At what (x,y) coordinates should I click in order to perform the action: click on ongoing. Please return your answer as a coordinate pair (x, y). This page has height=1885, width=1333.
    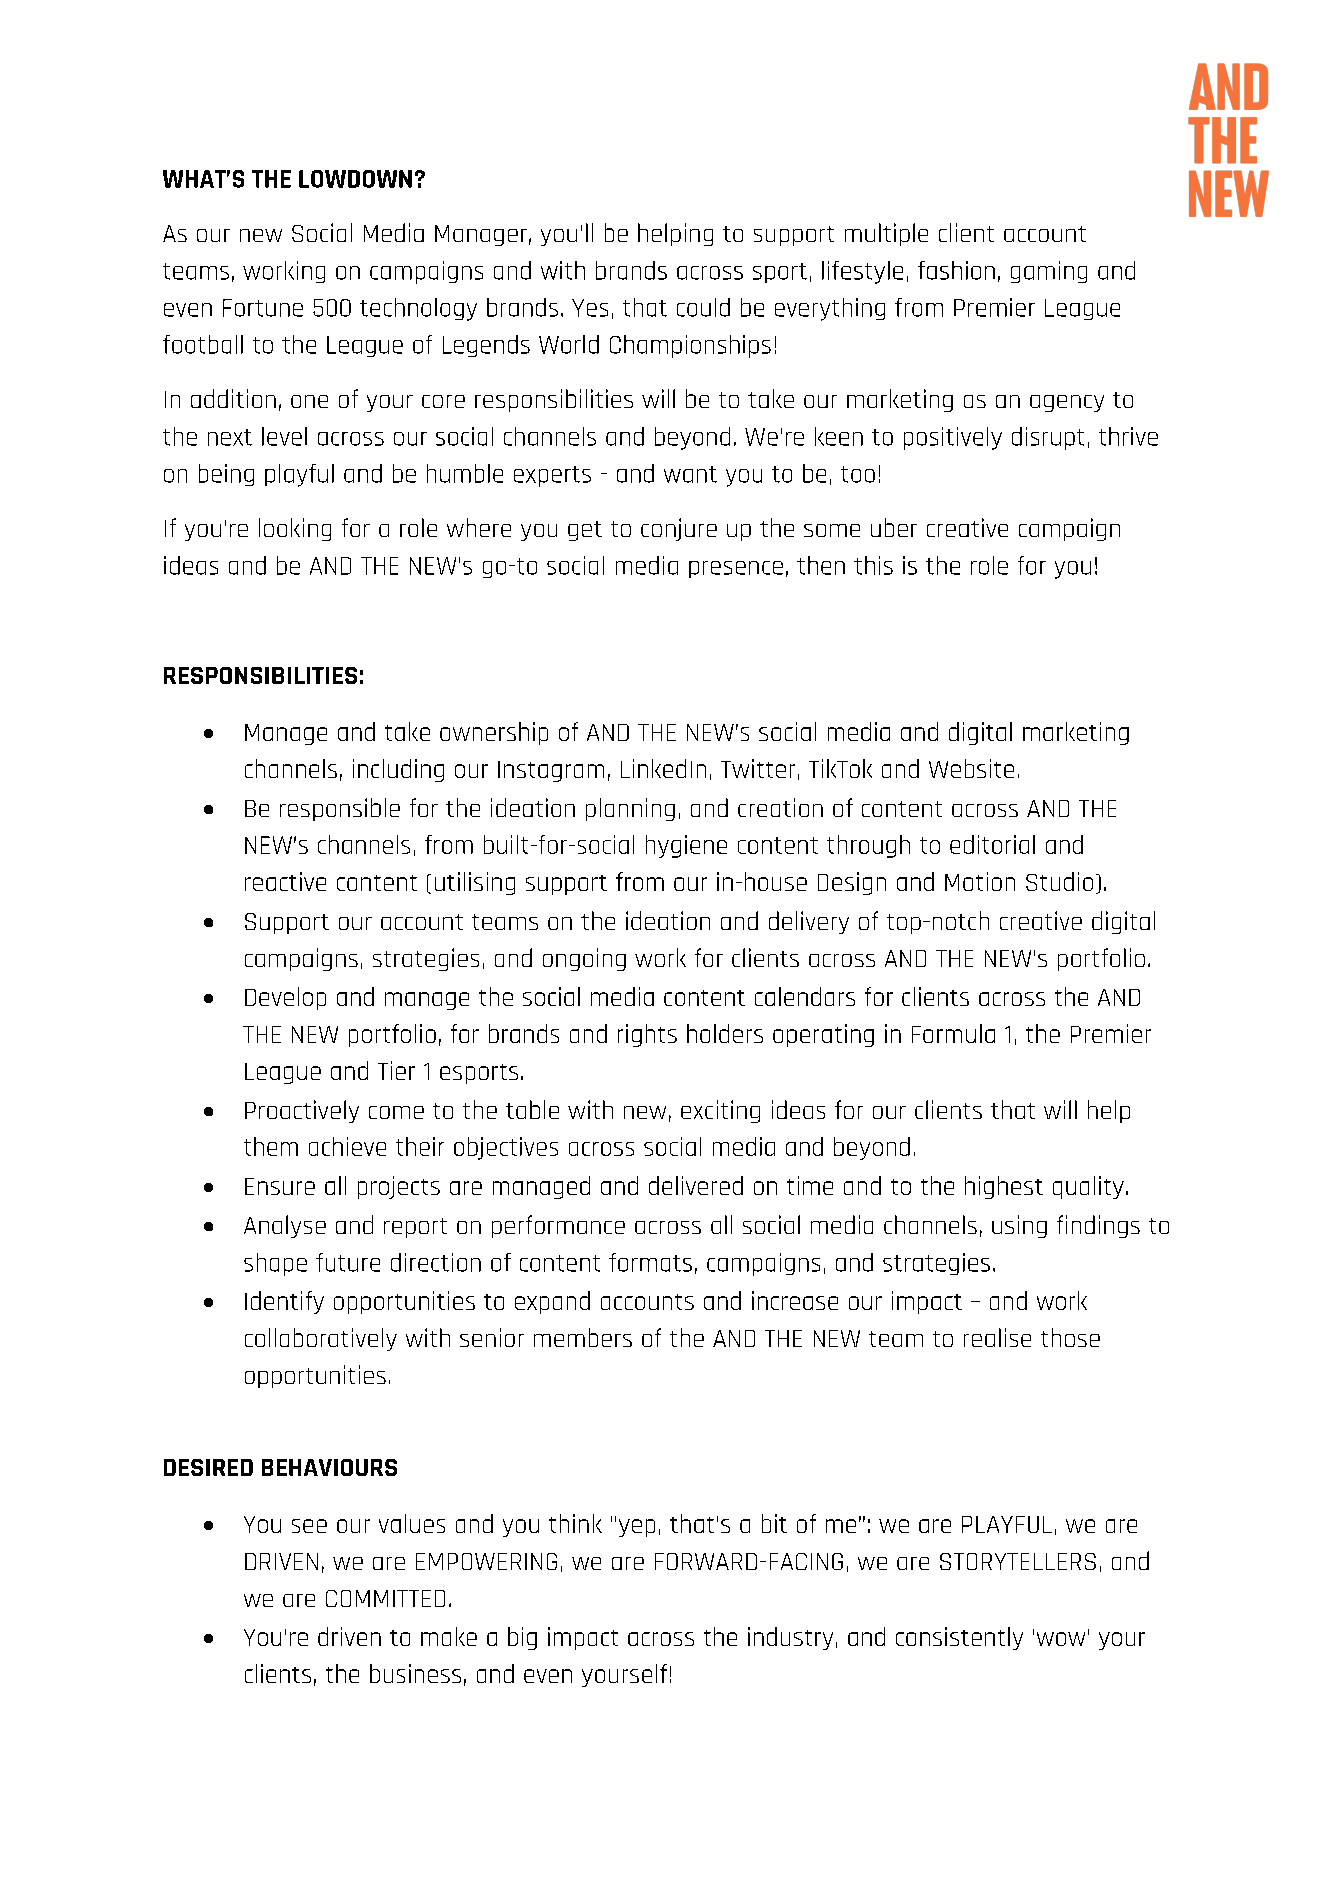
    Looking at the image, I should click on (584, 959).
